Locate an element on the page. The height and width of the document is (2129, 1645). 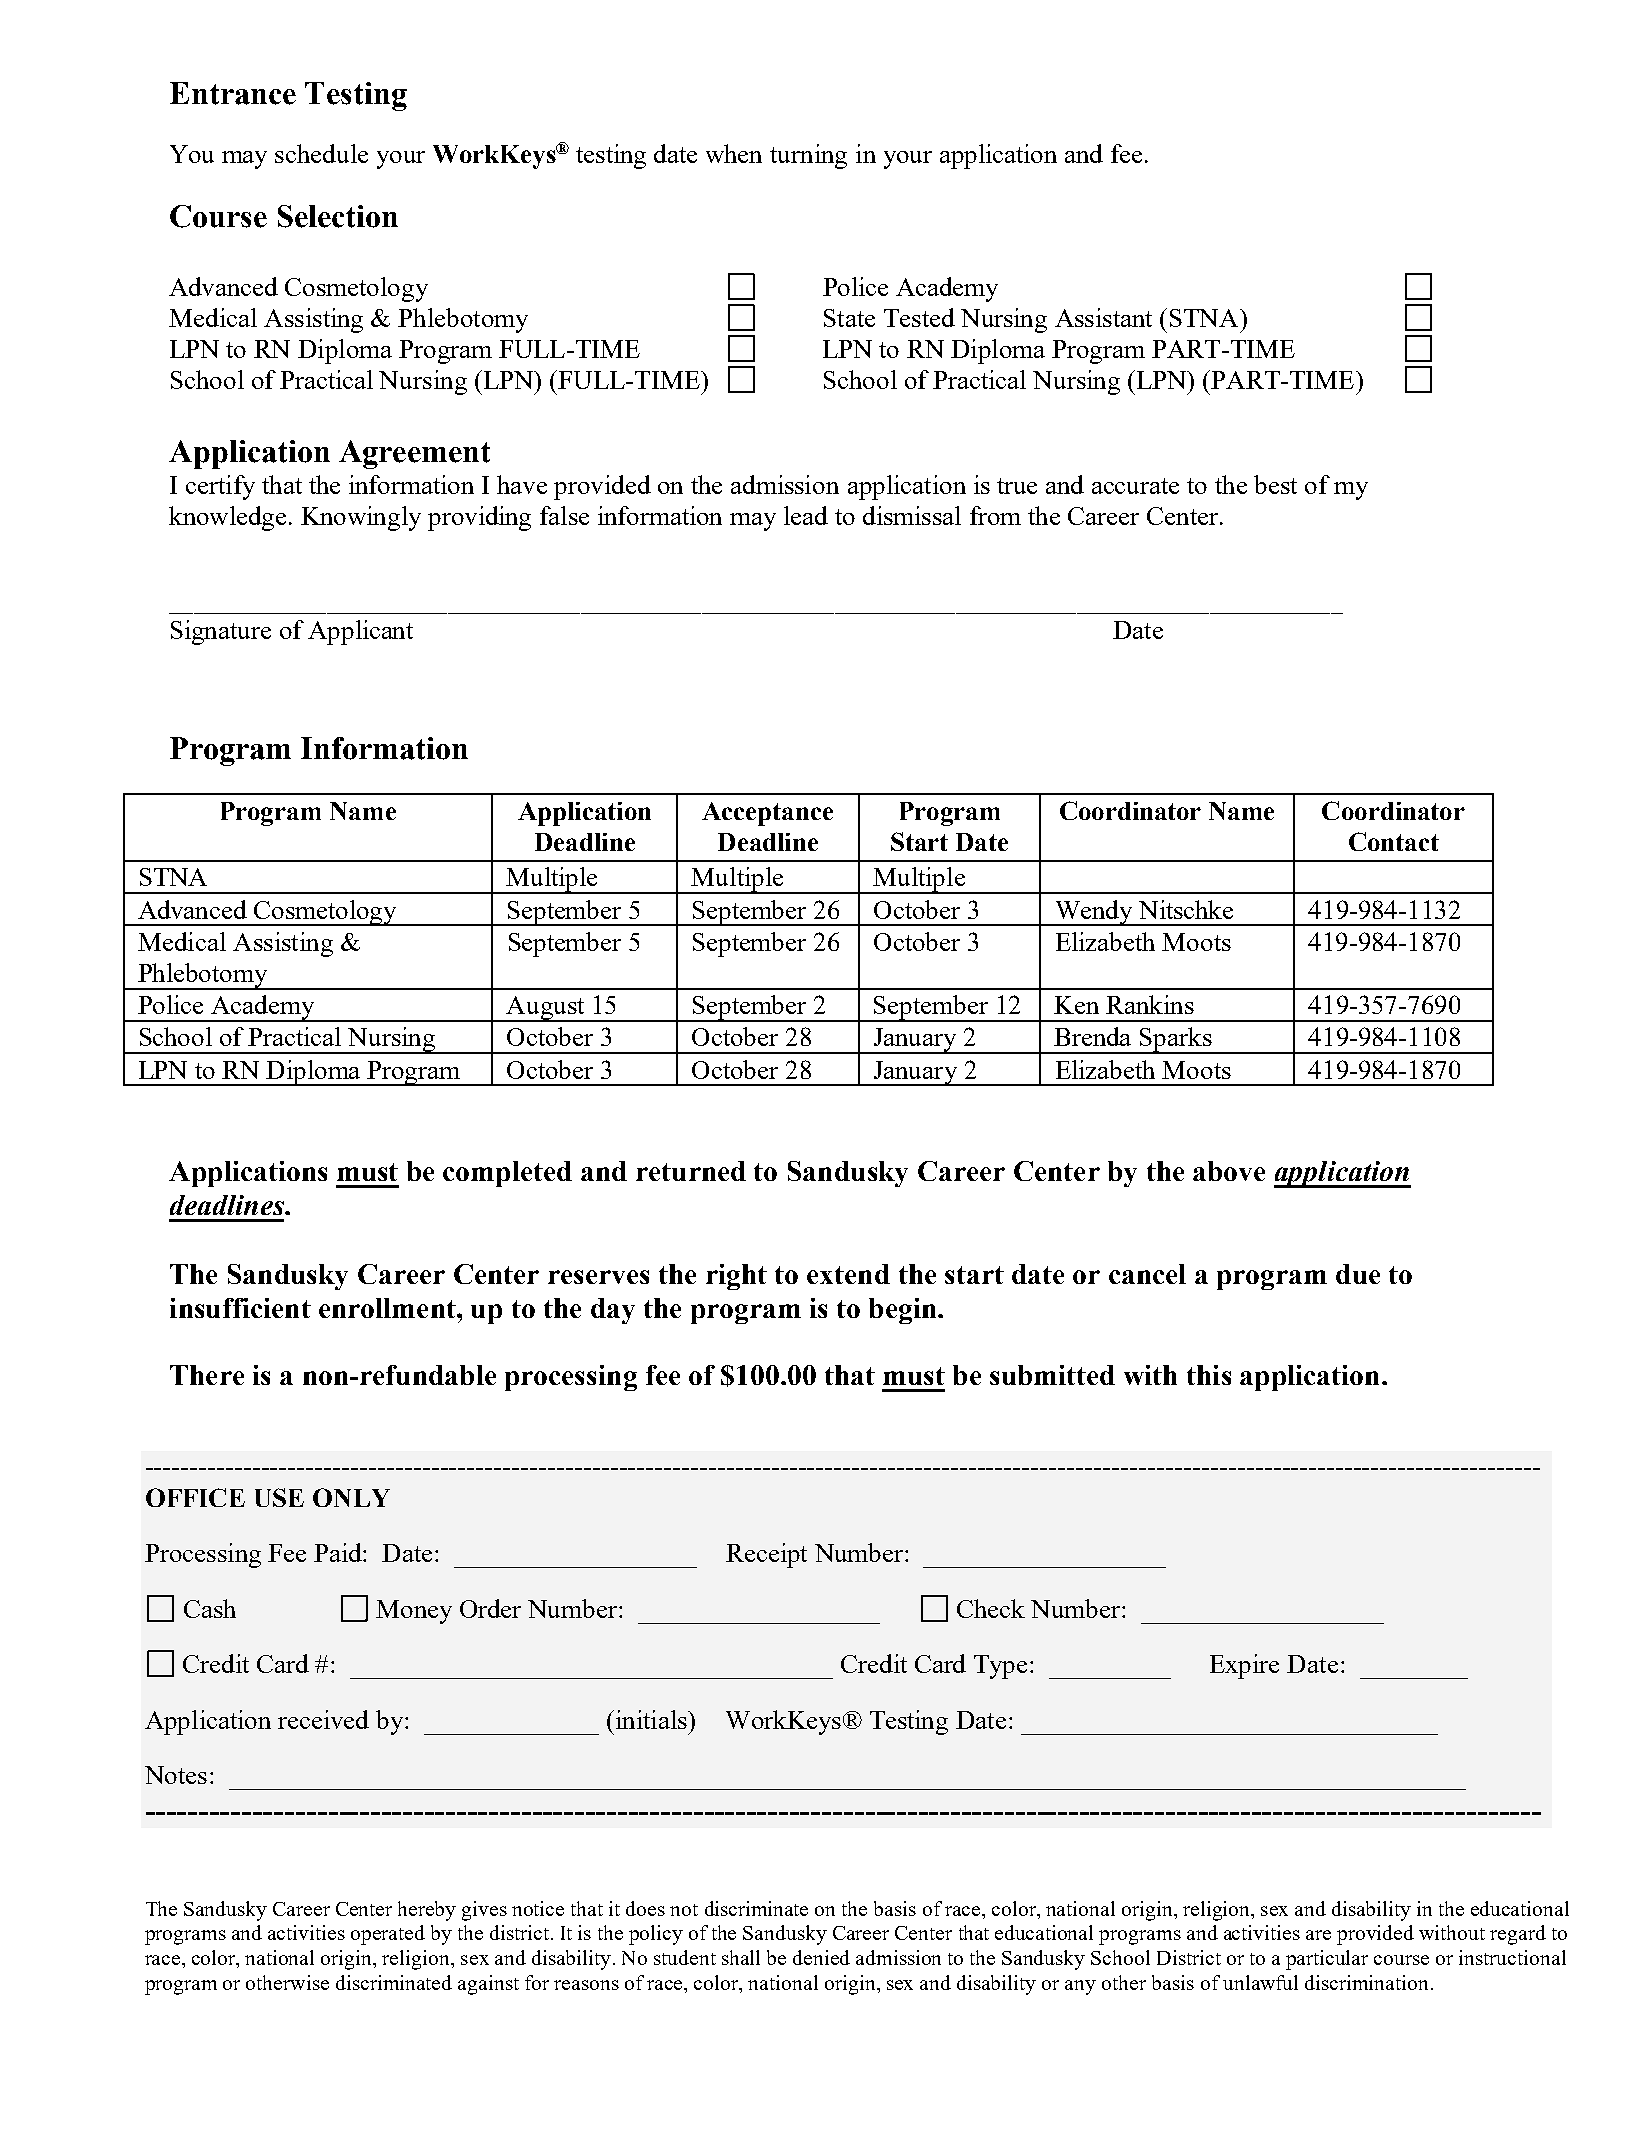
enrollment is located at coordinates (388, 1308).
